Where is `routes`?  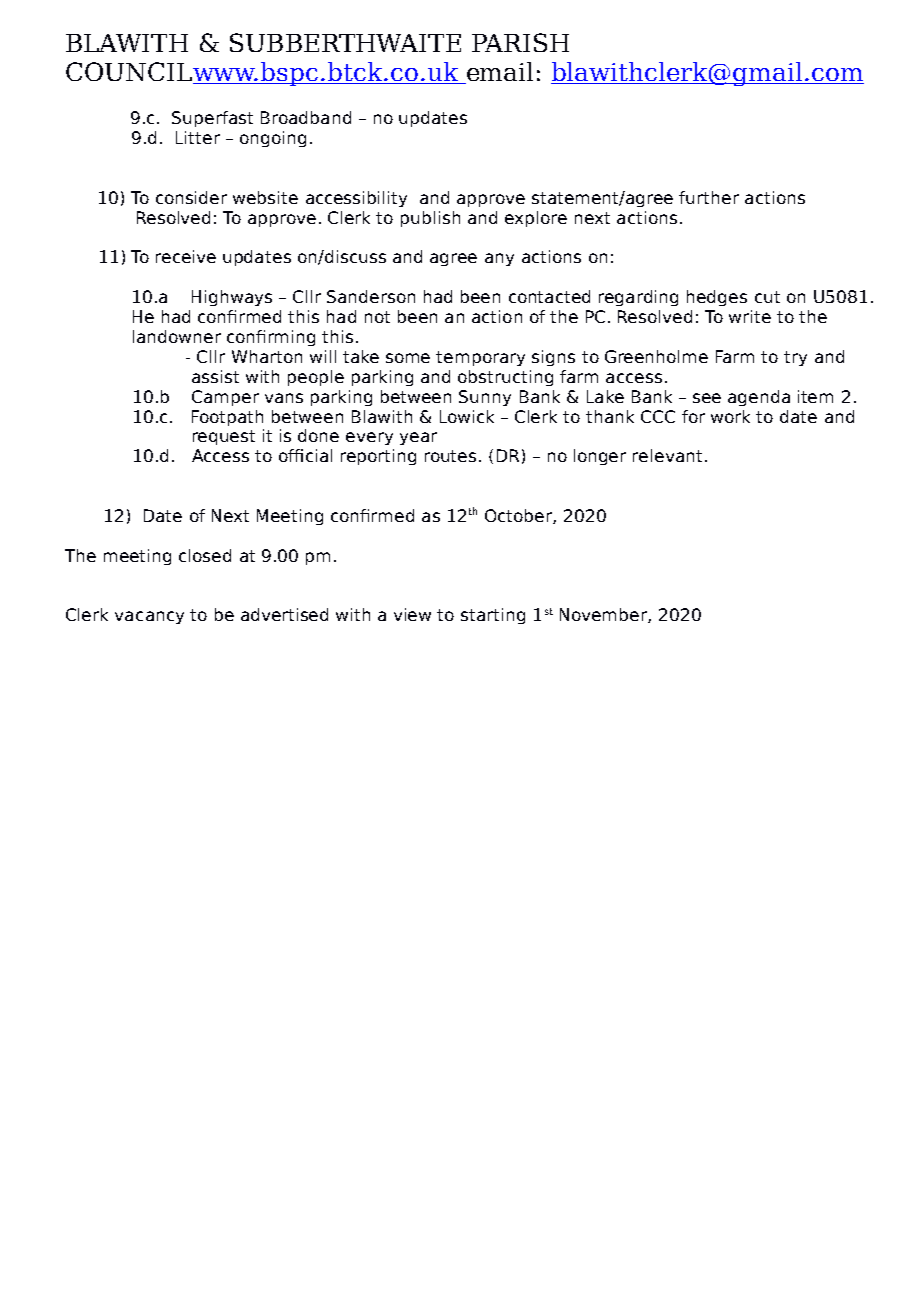
routes is located at coordinates (450, 456).
